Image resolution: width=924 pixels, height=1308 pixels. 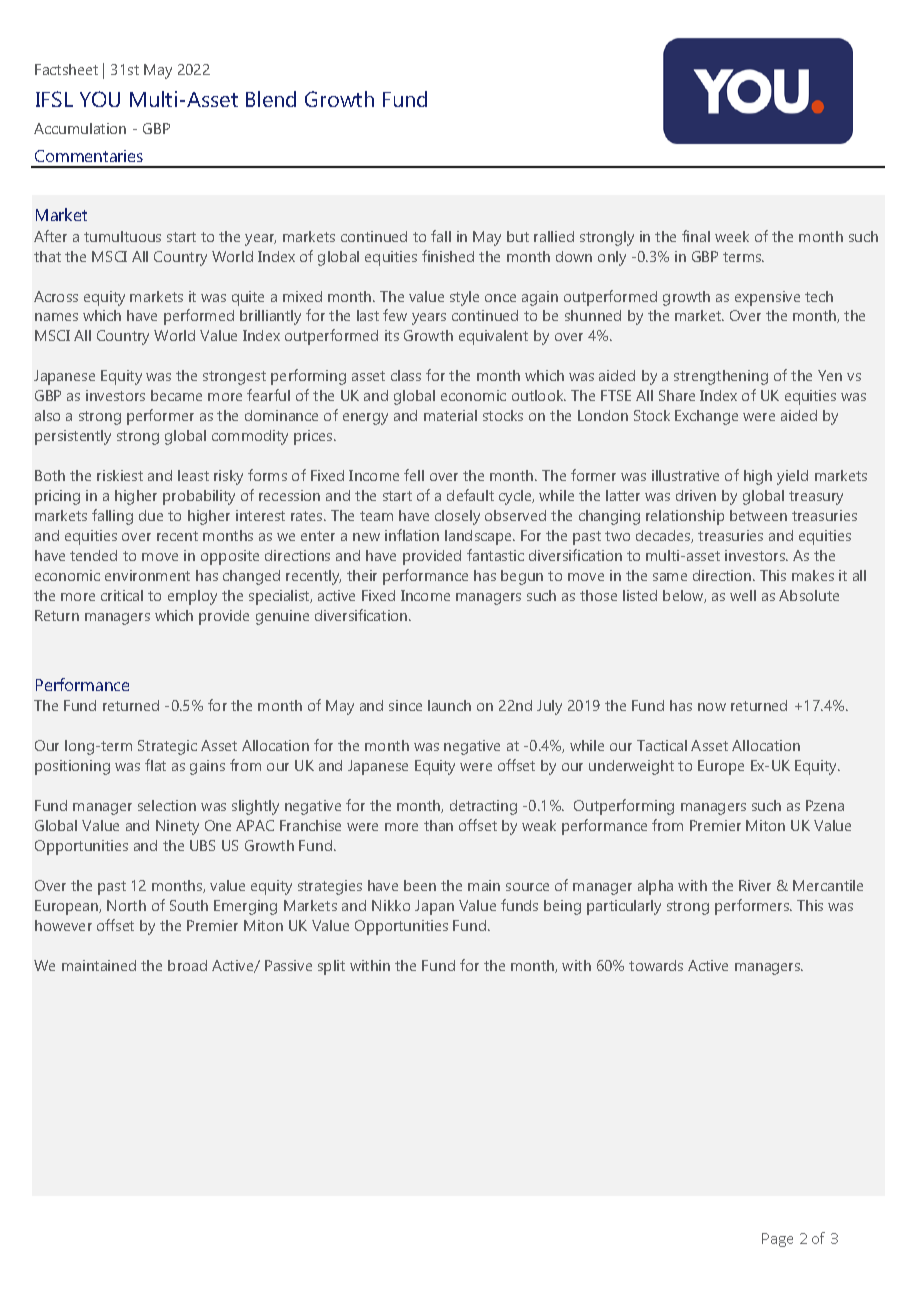 What do you see at coordinates (187, 965) in the document?
I see `broad` at bounding box center [187, 965].
